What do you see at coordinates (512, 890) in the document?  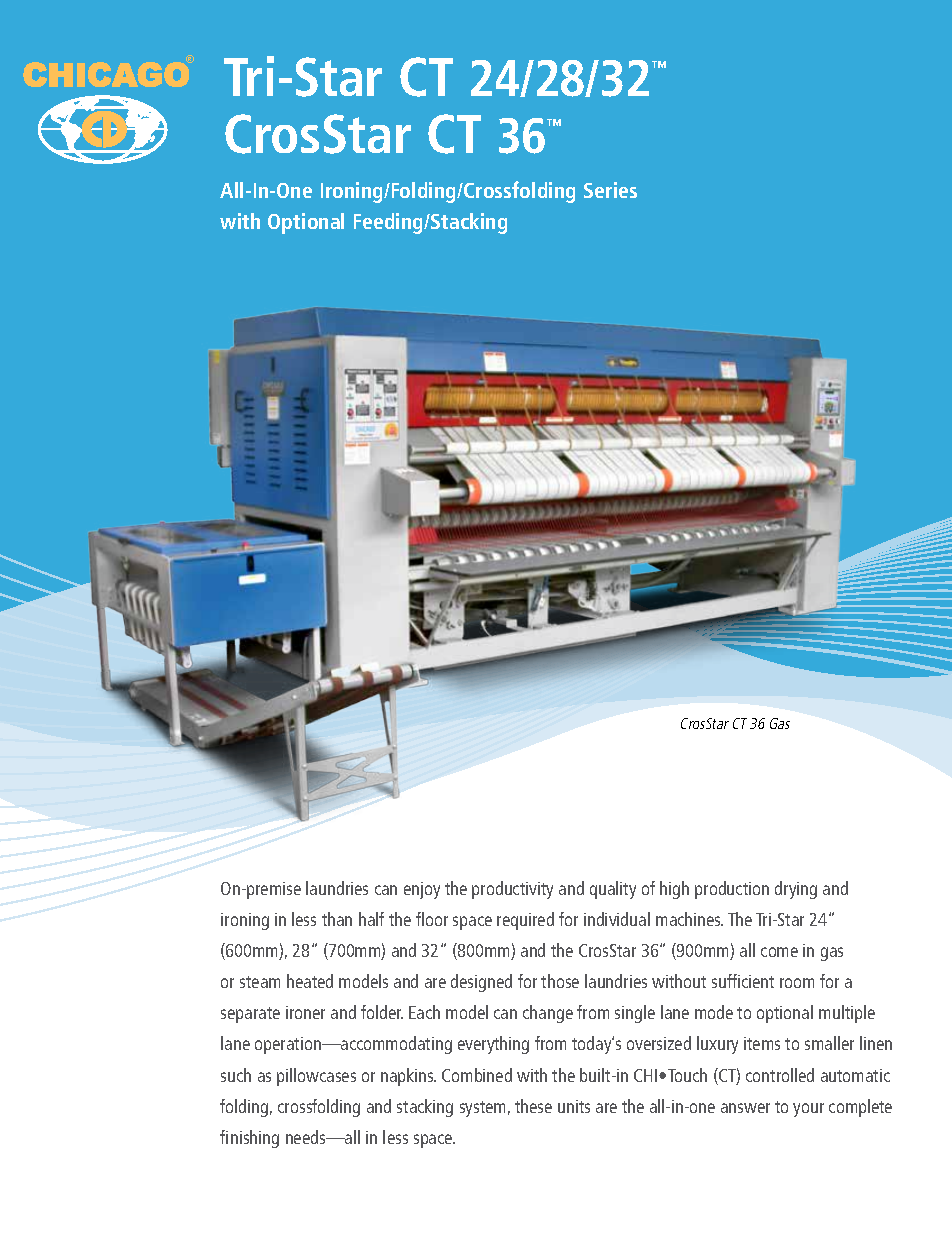 I see `productivity` at bounding box center [512, 890].
